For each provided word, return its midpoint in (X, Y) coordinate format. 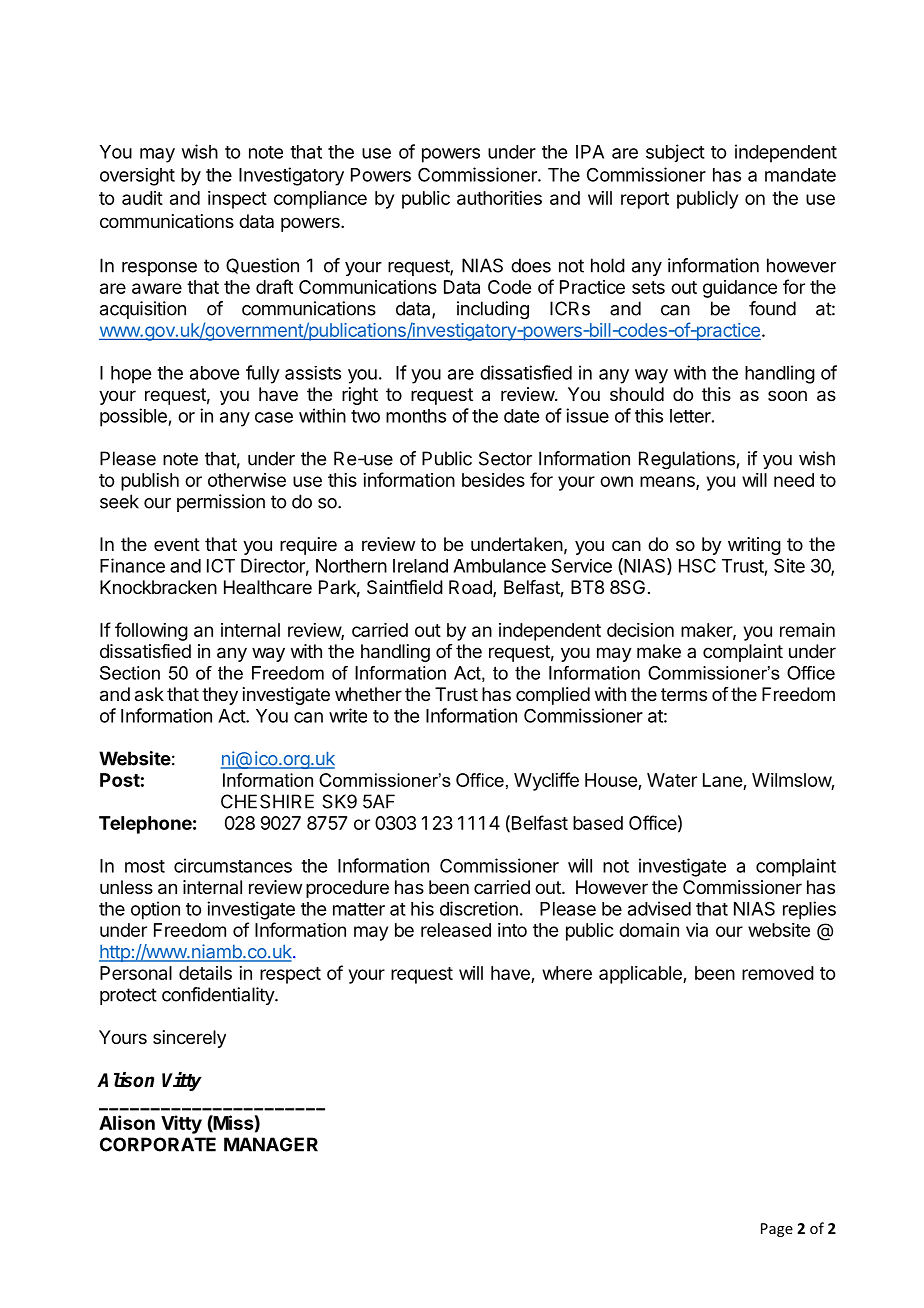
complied (553, 696)
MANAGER (271, 1144)
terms (684, 694)
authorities (499, 198)
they (220, 696)
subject (675, 153)
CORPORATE (158, 1144)
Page (777, 1230)
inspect (237, 200)
